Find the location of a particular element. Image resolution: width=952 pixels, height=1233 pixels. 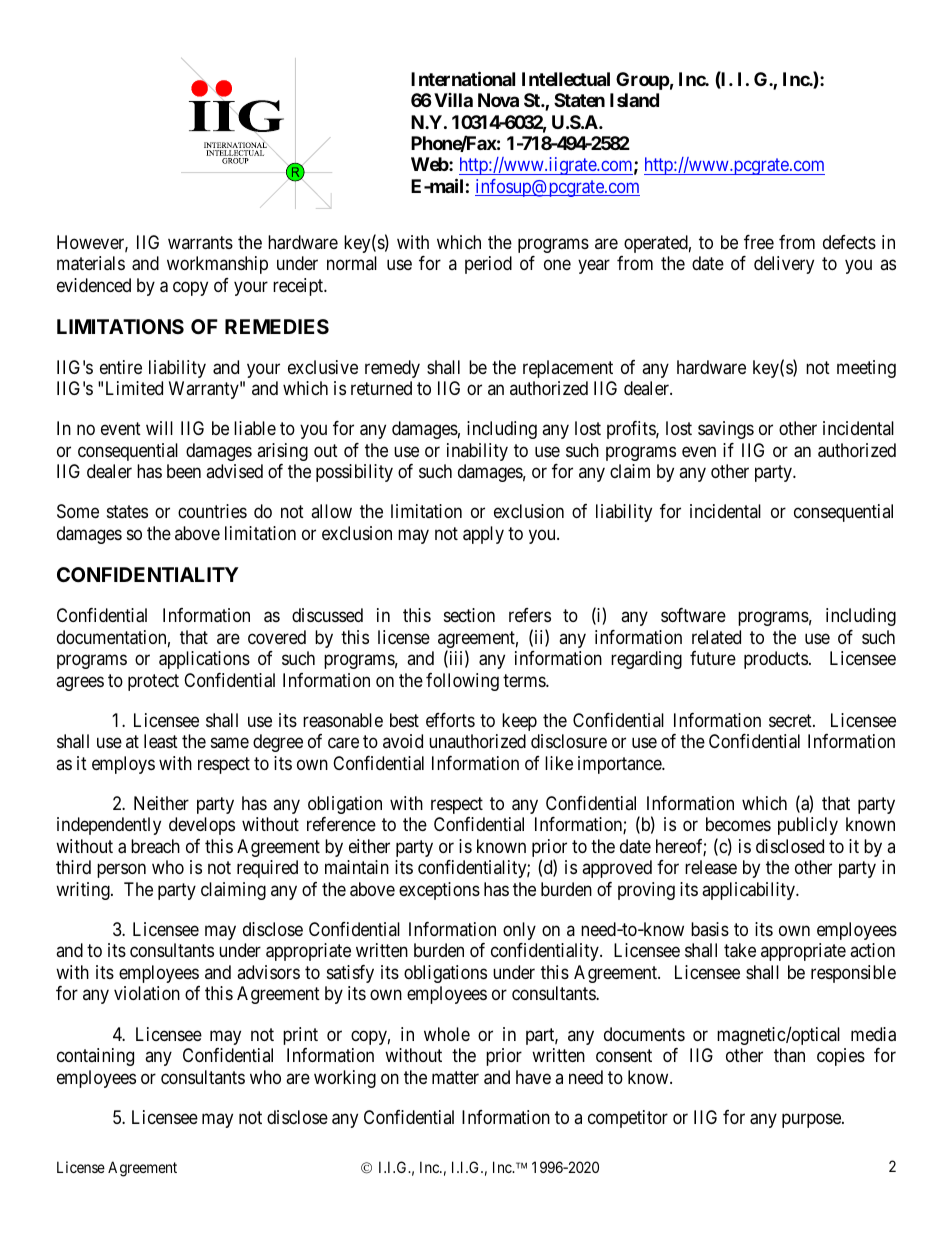

warrants is located at coordinates (200, 243).
